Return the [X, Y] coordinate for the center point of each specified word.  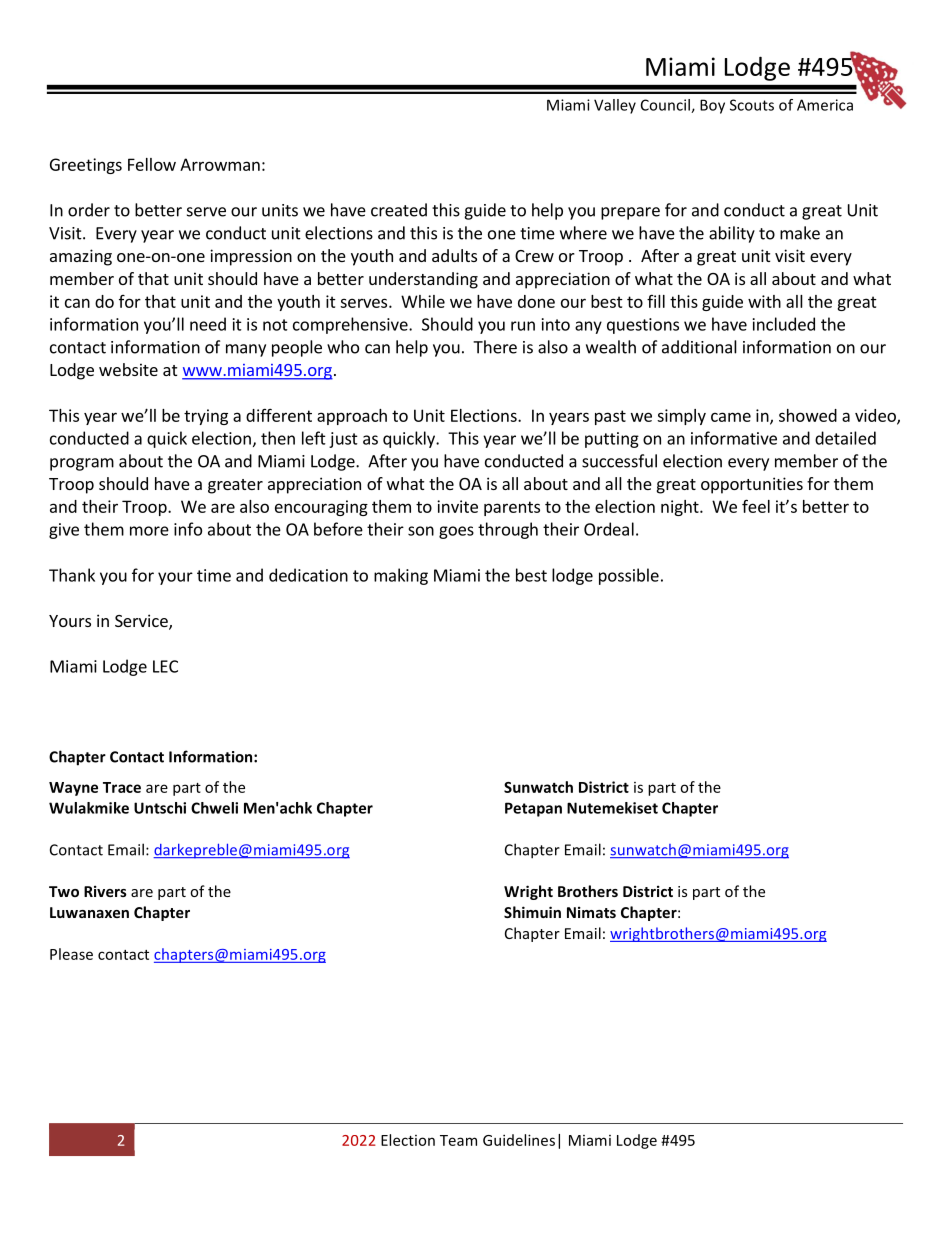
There [495, 347]
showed [808, 415]
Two [64, 891]
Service [142, 622]
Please [71, 954]
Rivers [105, 891]
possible [629, 576]
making [401, 576]
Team [458, 1140]
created [399, 210]
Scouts [752, 105]
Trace [122, 787]
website [128, 369]
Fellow [152, 164]
